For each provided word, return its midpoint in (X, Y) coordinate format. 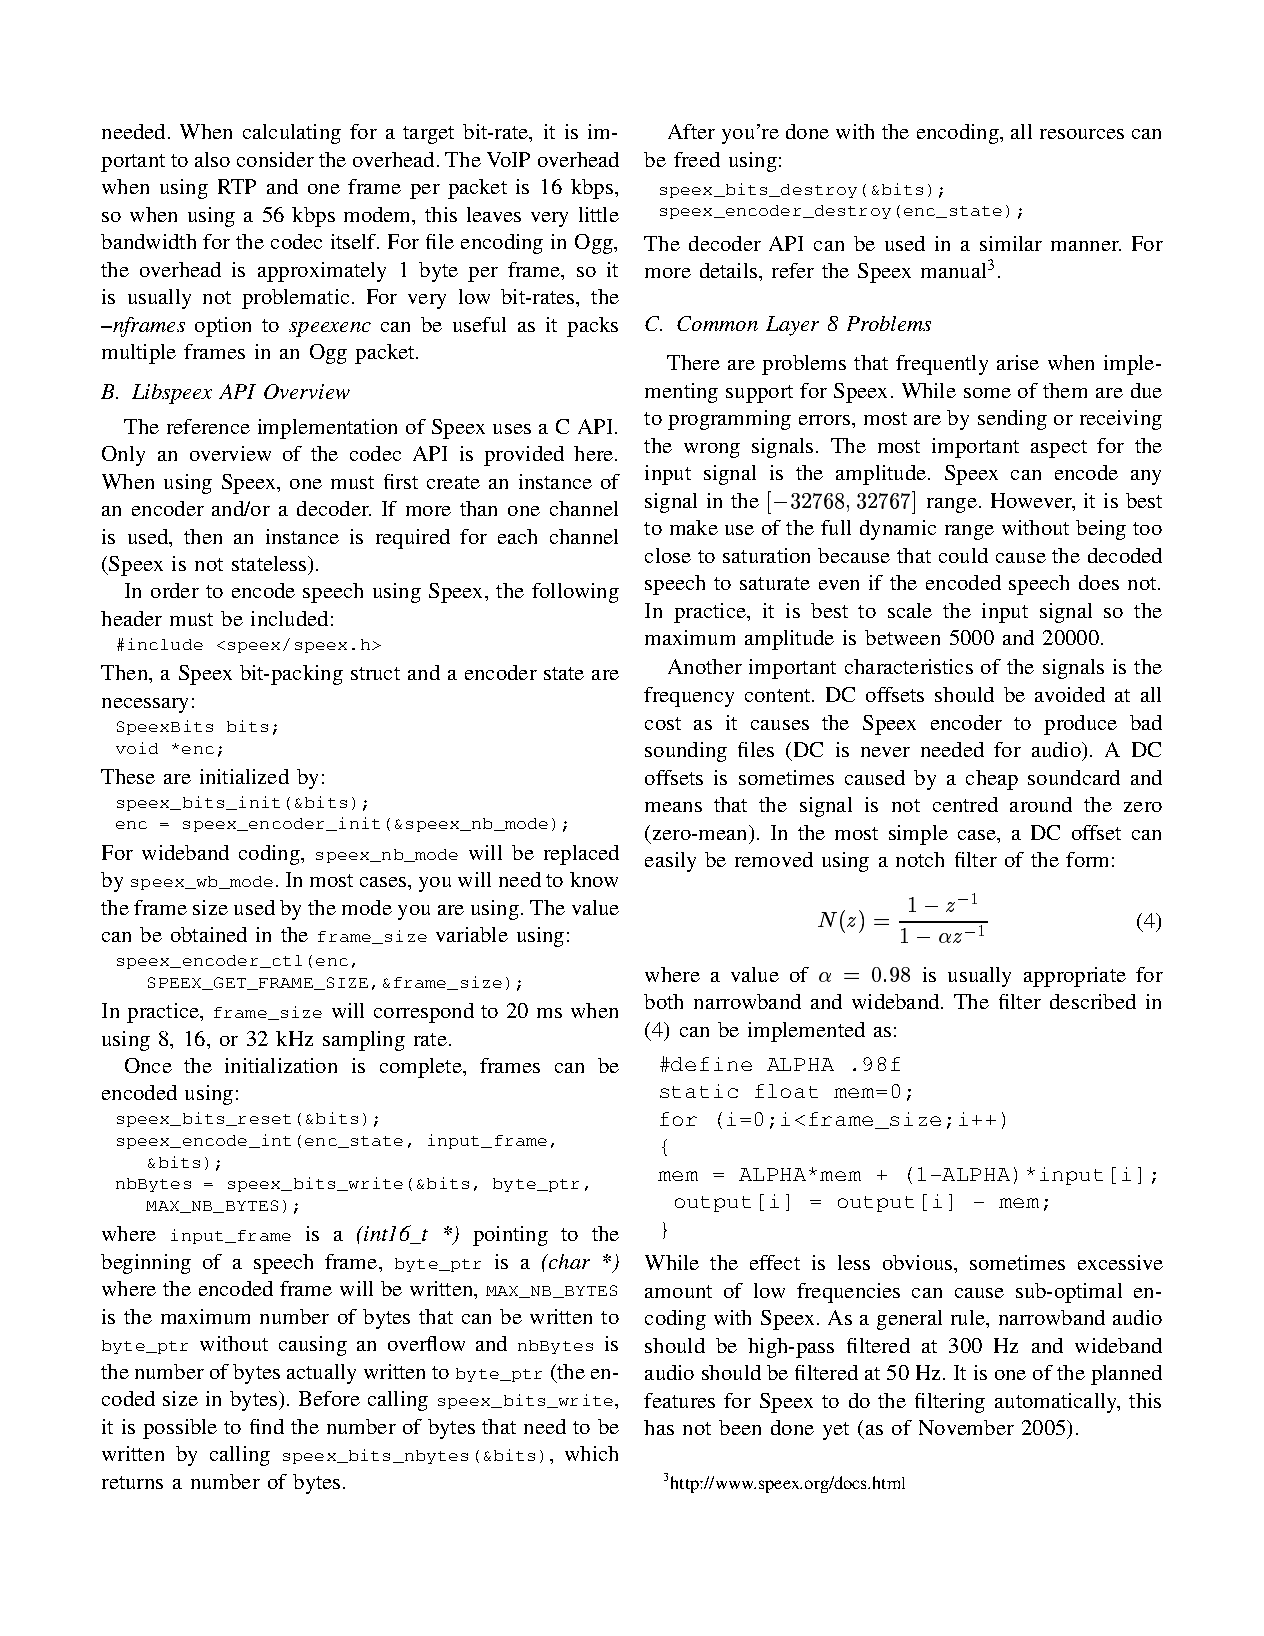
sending (1012, 420)
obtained (209, 934)
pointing (510, 1236)
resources (1082, 134)
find (267, 1426)
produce (1080, 725)
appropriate (1075, 977)
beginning (146, 1264)
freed (697, 159)
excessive (1120, 1262)
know (594, 879)
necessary (145, 705)
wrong (712, 450)
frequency (689, 697)
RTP (237, 186)
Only (123, 456)
